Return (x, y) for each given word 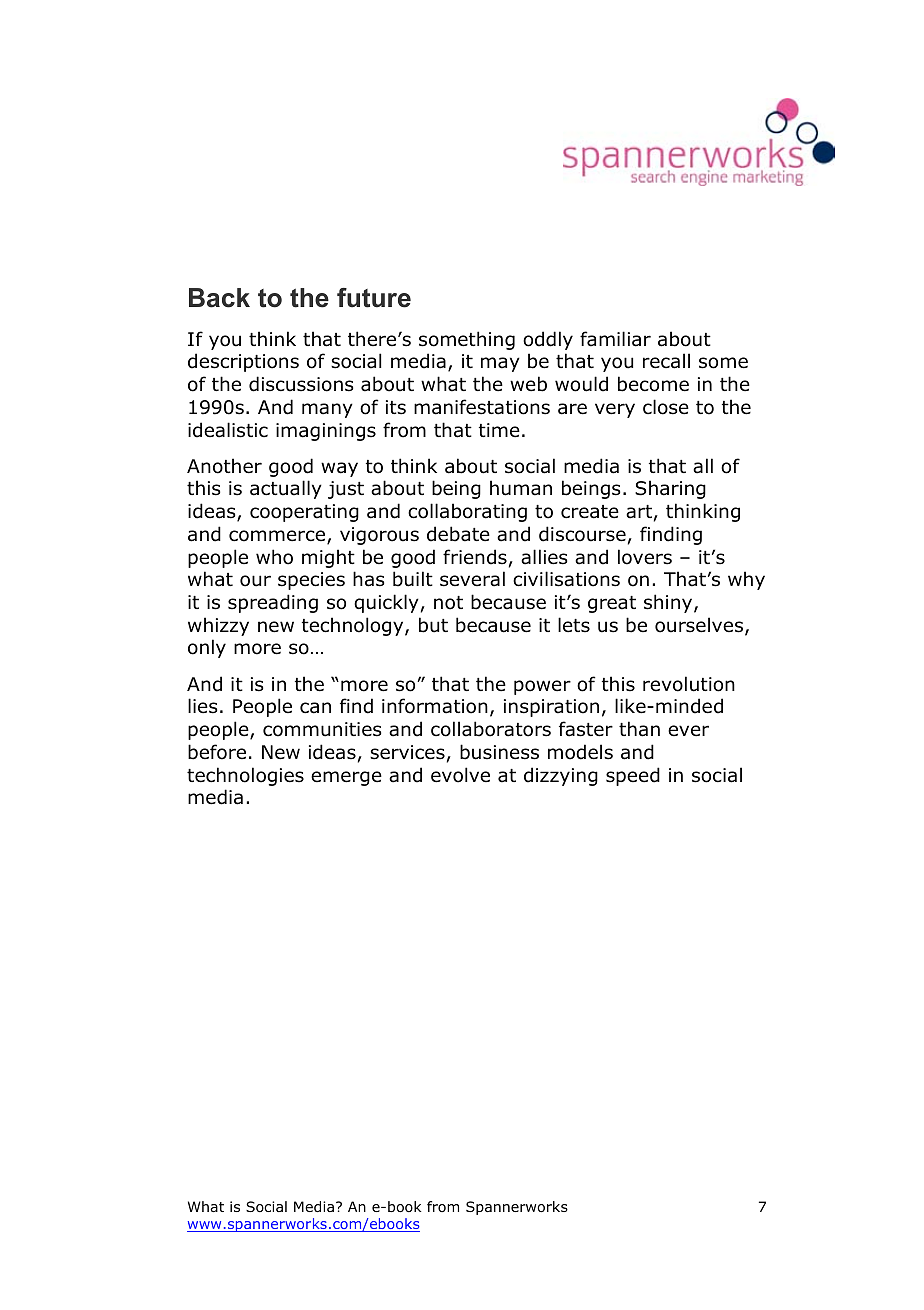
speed (633, 776)
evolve (460, 775)
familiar (615, 339)
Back (219, 298)
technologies (245, 776)
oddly (548, 340)
